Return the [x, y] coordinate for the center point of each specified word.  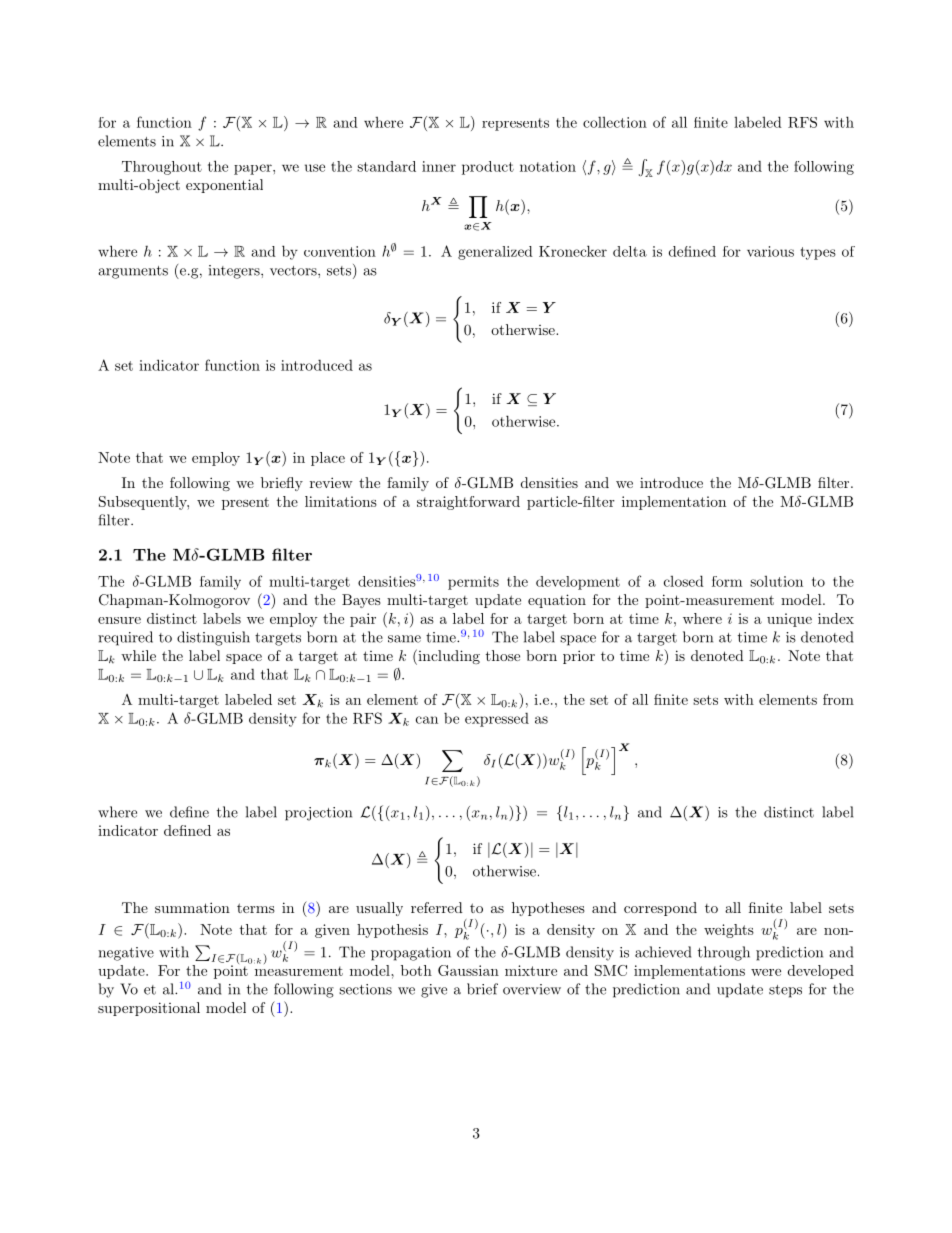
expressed [497, 720]
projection [318, 814]
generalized [495, 253]
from [838, 699]
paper [254, 169]
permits [473, 583]
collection [615, 122]
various [770, 251]
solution [776, 581]
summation [192, 907]
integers [235, 272]
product [488, 168]
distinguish [213, 638]
